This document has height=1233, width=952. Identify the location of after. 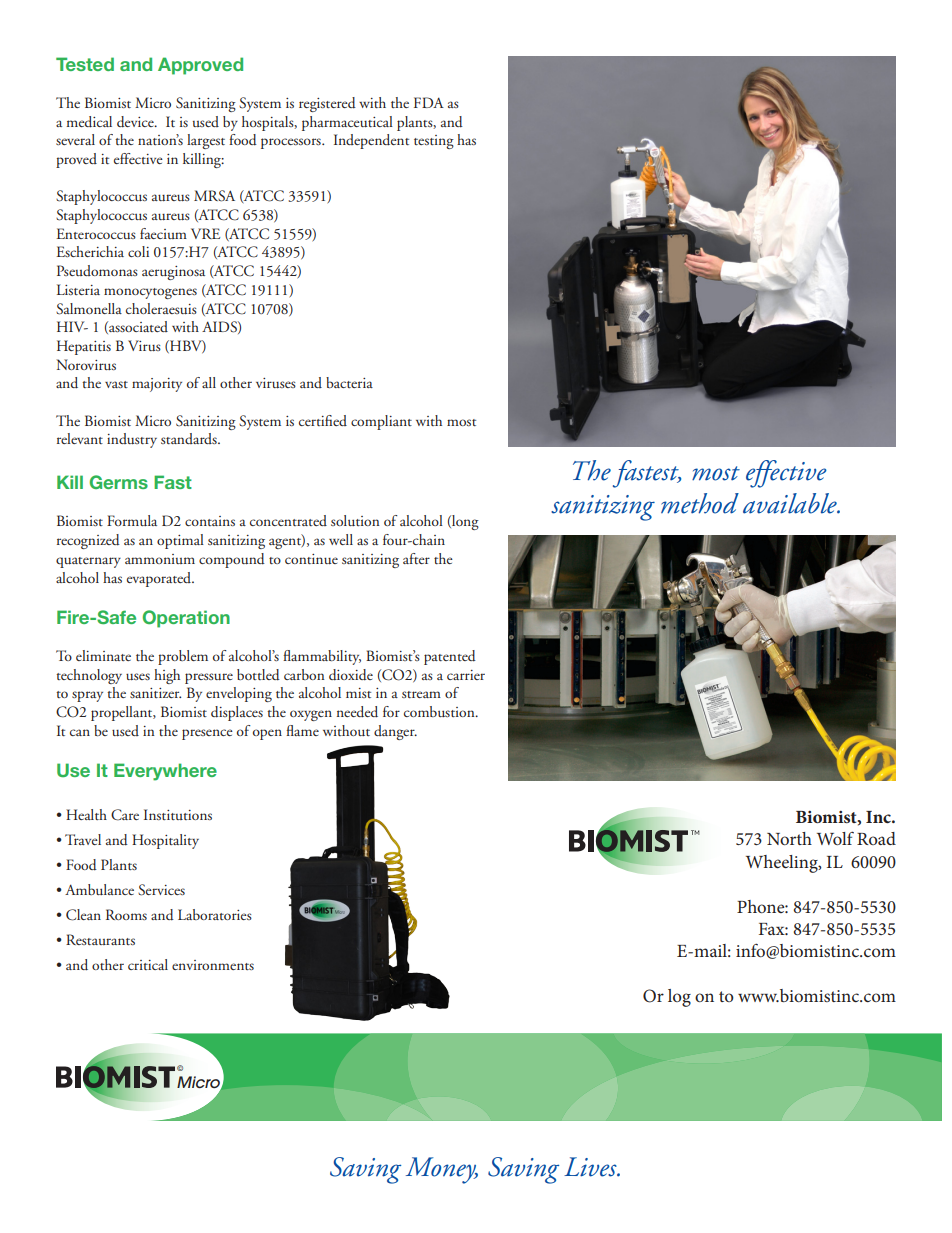
(416, 558).
